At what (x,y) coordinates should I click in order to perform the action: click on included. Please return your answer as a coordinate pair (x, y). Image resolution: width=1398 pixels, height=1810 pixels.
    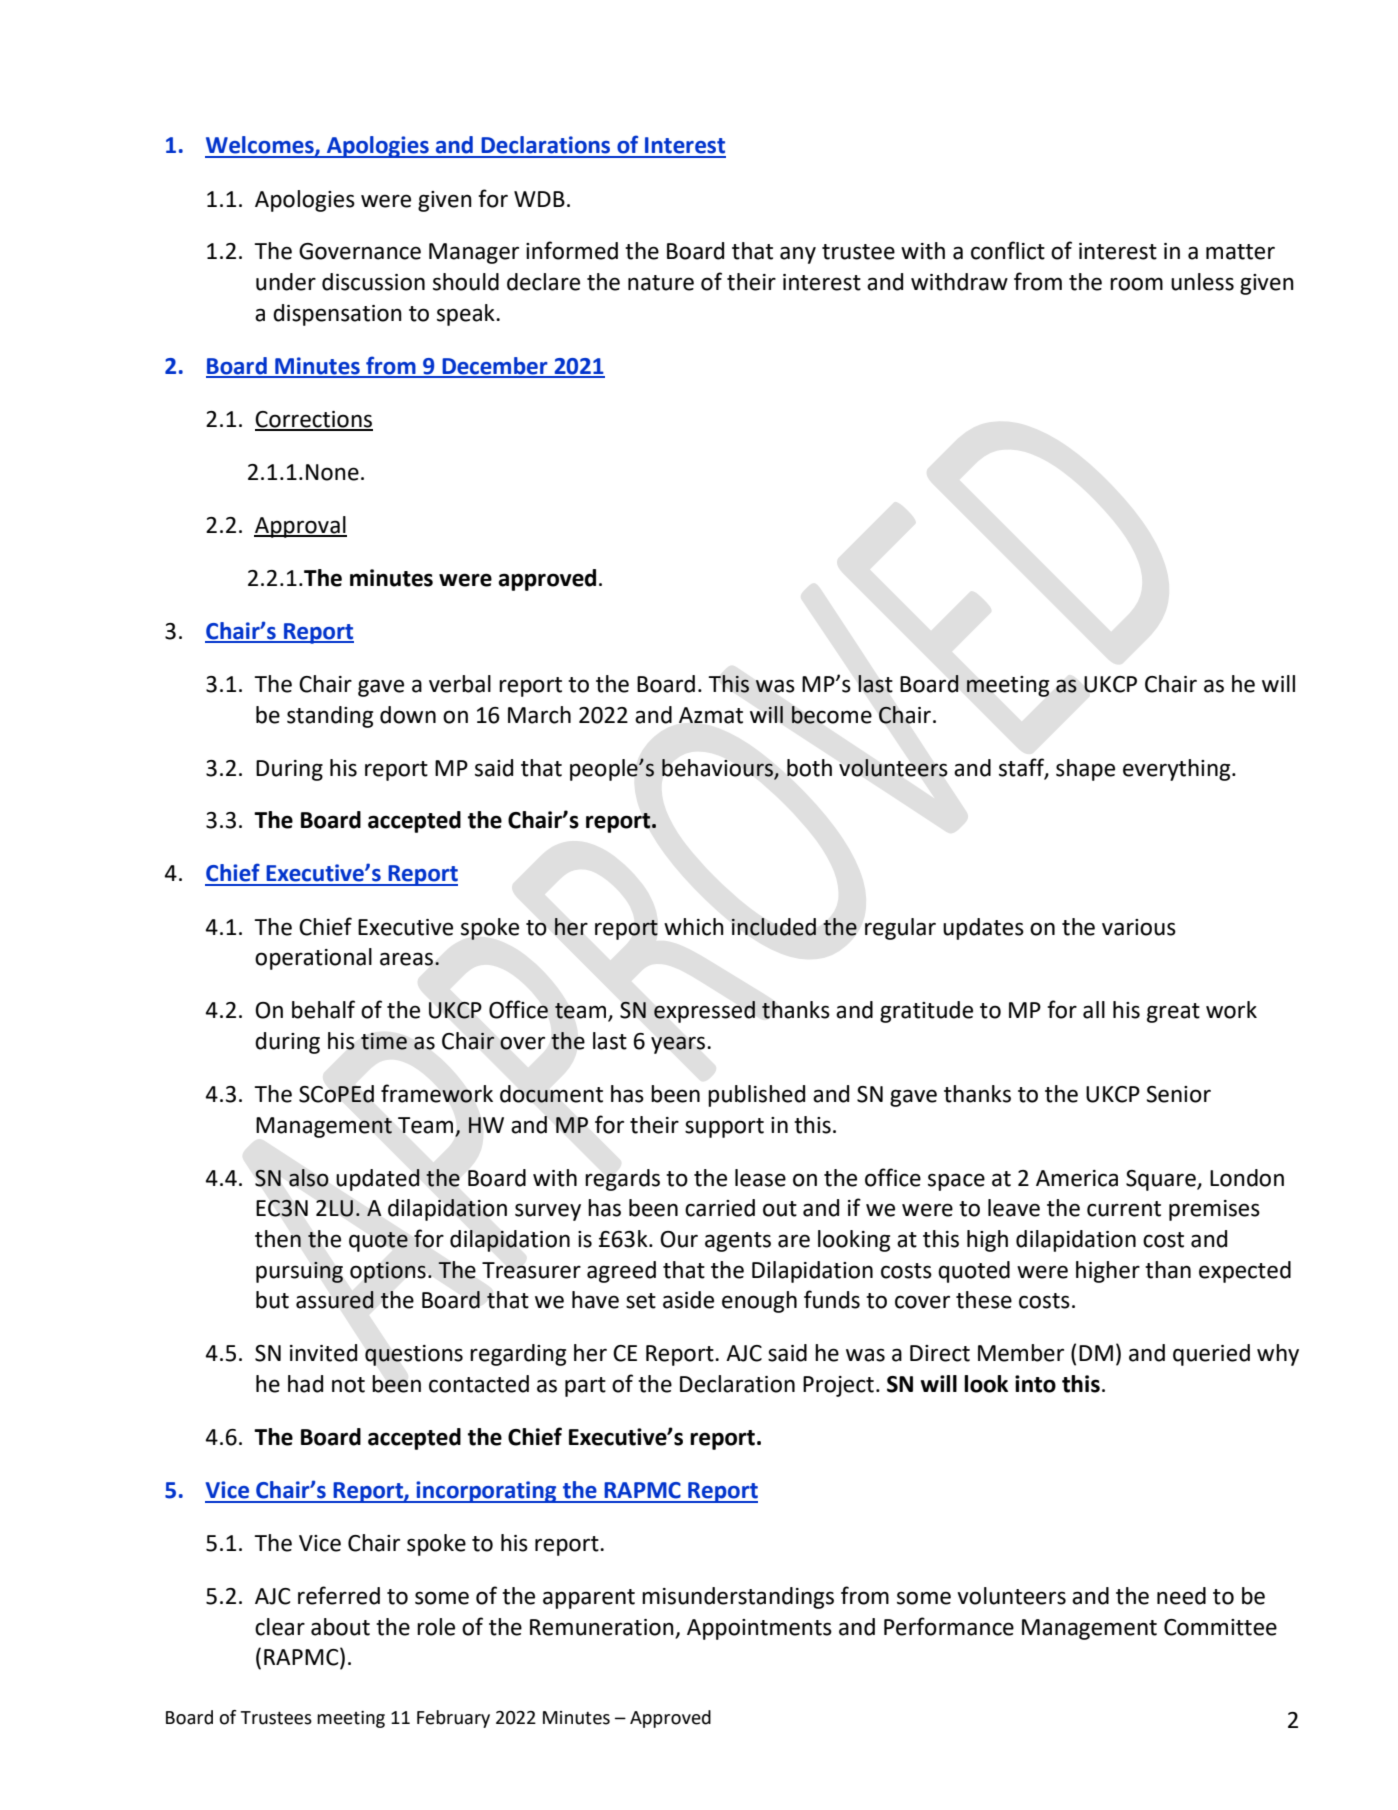
    Looking at the image, I should click on (774, 927).
